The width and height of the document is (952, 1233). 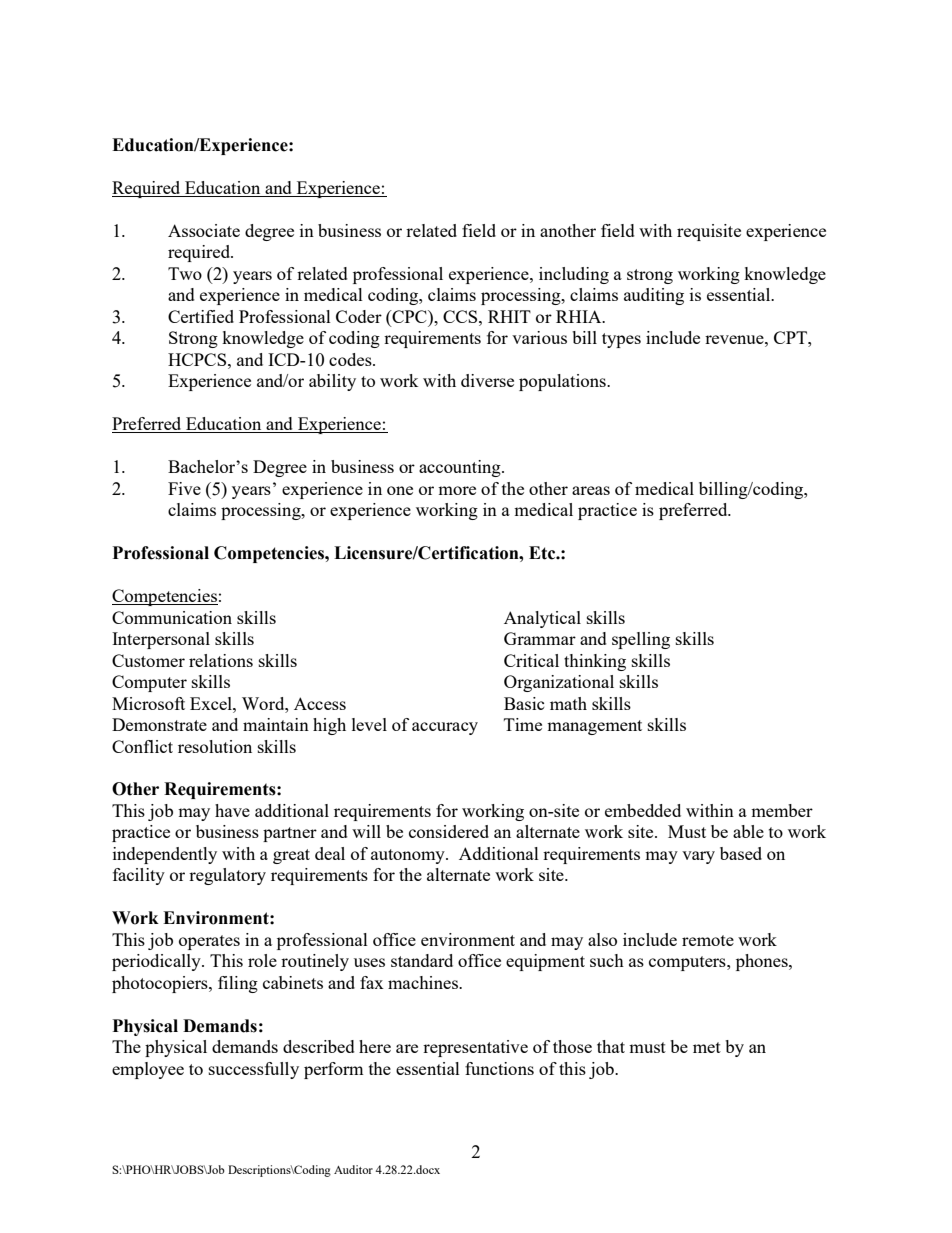 What do you see at coordinates (707, 1047) in the document?
I see `met` at bounding box center [707, 1047].
